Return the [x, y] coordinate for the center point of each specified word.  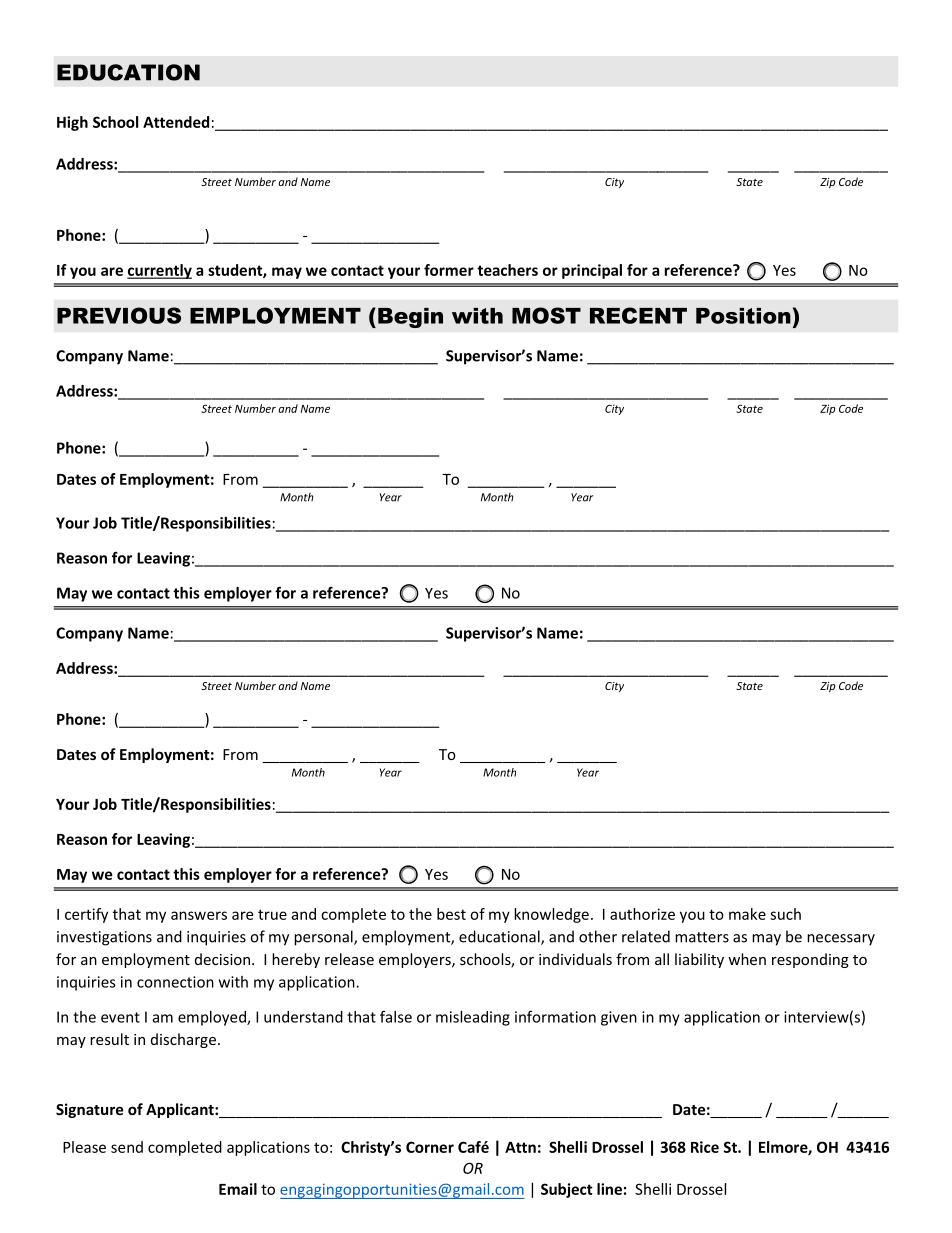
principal [592, 271]
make [747, 914]
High [72, 123]
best [451, 914]
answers [199, 915]
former [449, 270]
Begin [410, 318]
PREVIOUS [119, 315]
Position [743, 316]
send [127, 1147]
